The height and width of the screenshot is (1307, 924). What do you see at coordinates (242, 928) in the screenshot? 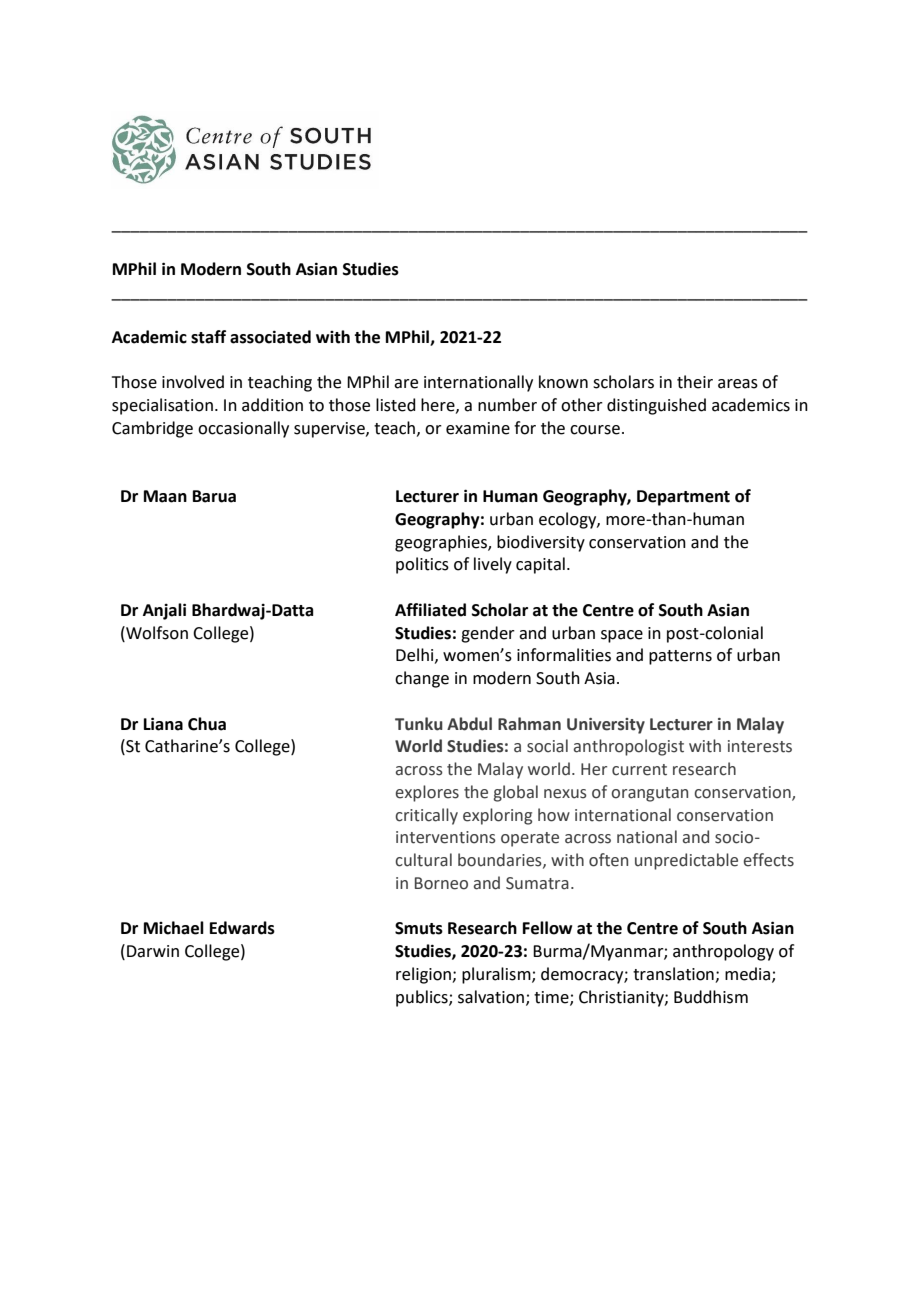
I see `Edwards` at bounding box center [242, 928].
